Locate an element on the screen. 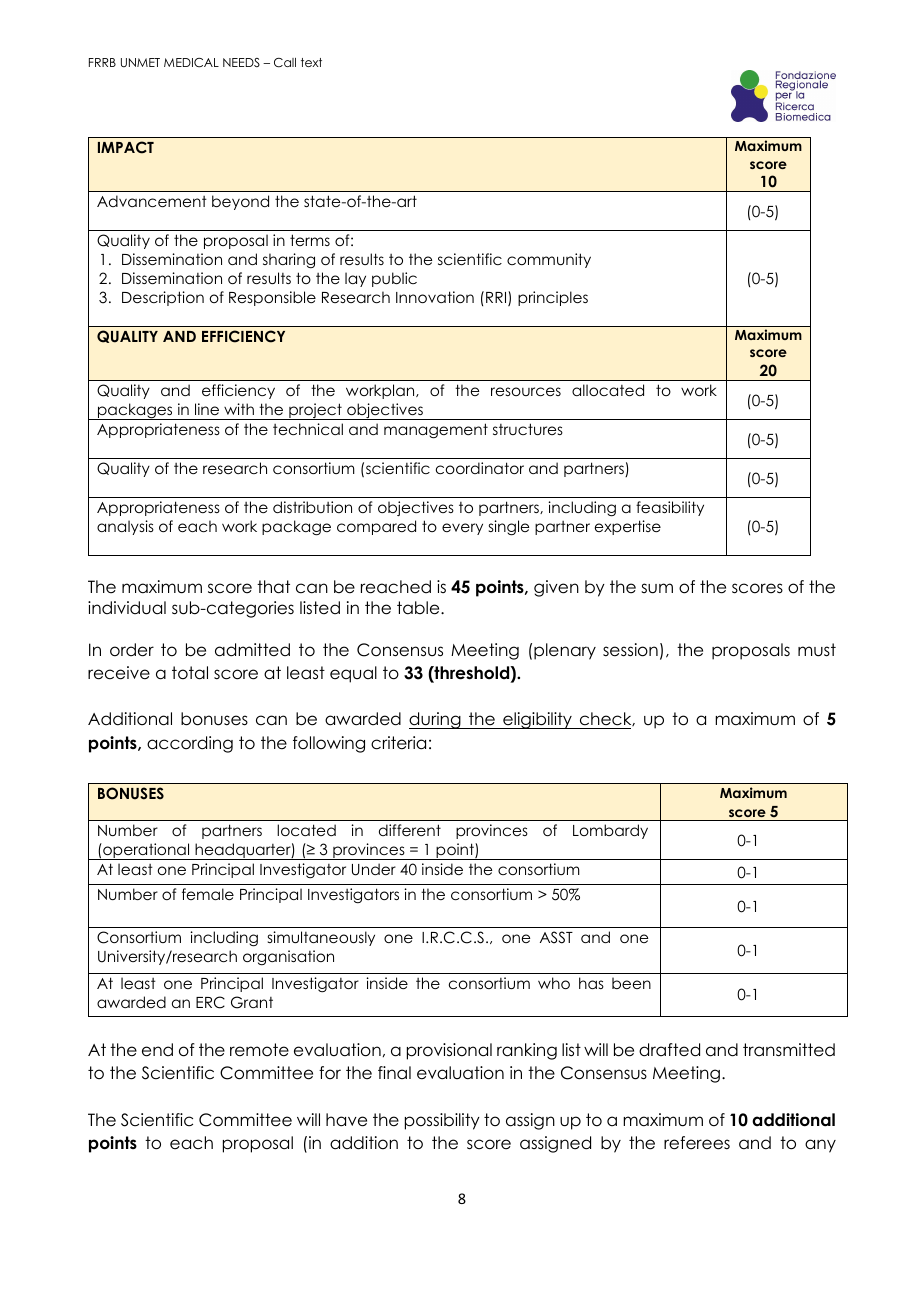 The image size is (924, 1308). referees is located at coordinates (697, 1143).
